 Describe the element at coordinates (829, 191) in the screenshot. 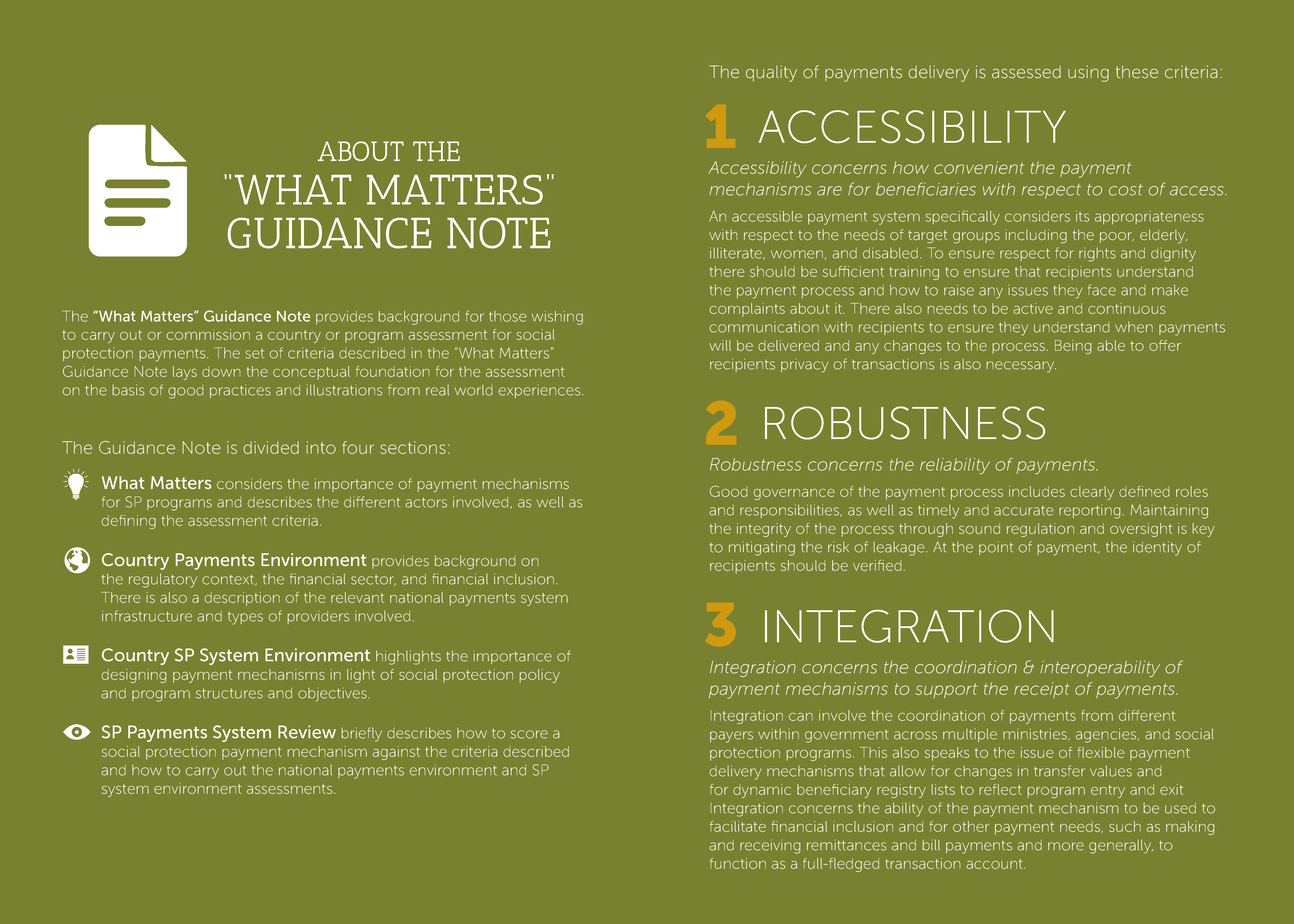

I see `are` at that location.
